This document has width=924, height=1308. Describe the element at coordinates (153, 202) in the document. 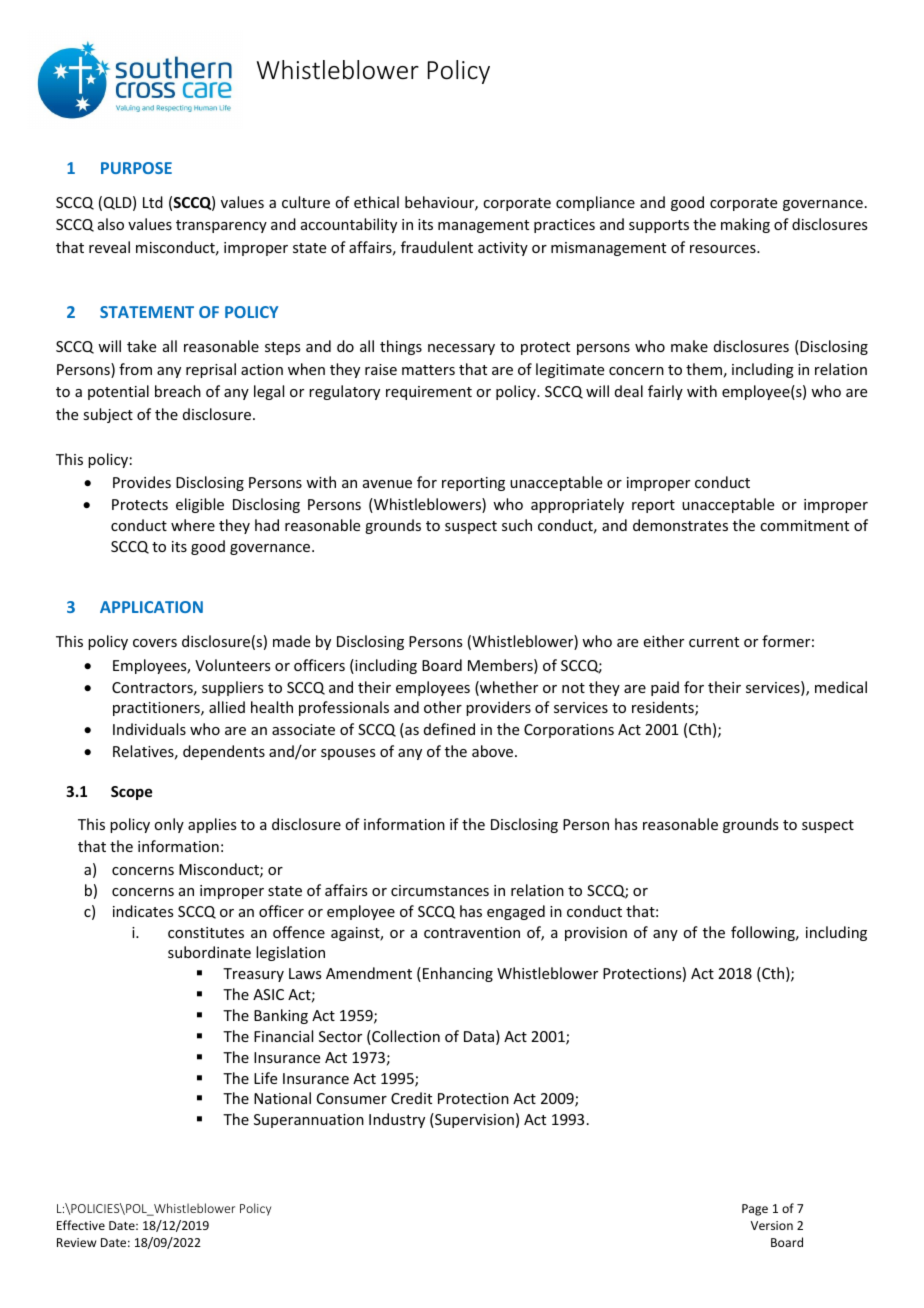

I see `Ltd` at that location.
